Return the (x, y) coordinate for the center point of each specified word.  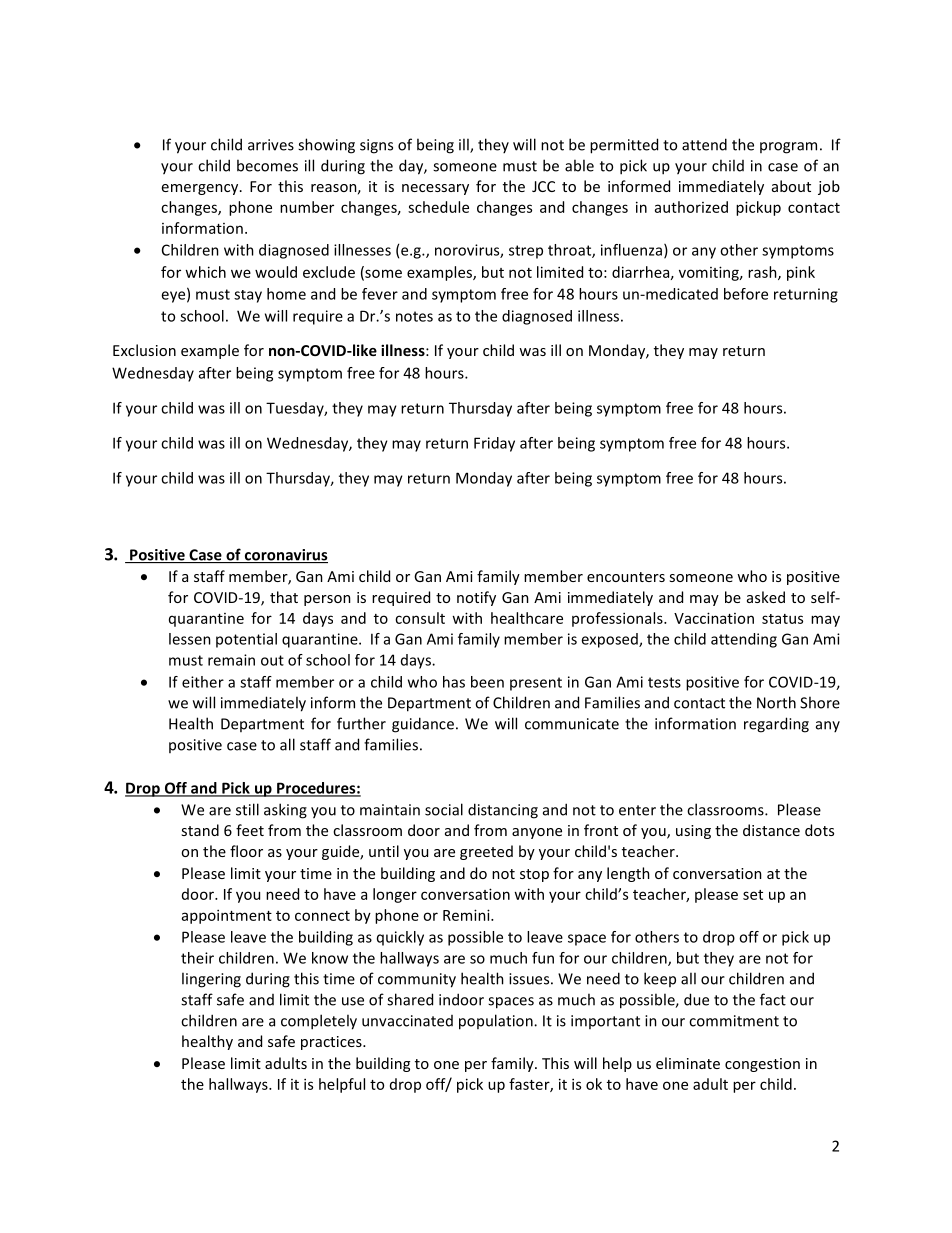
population (497, 1022)
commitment (734, 1021)
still (247, 809)
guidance (423, 725)
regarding (776, 725)
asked (766, 597)
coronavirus (285, 556)
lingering (211, 980)
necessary (435, 189)
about (791, 186)
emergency (201, 189)
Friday (494, 444)
